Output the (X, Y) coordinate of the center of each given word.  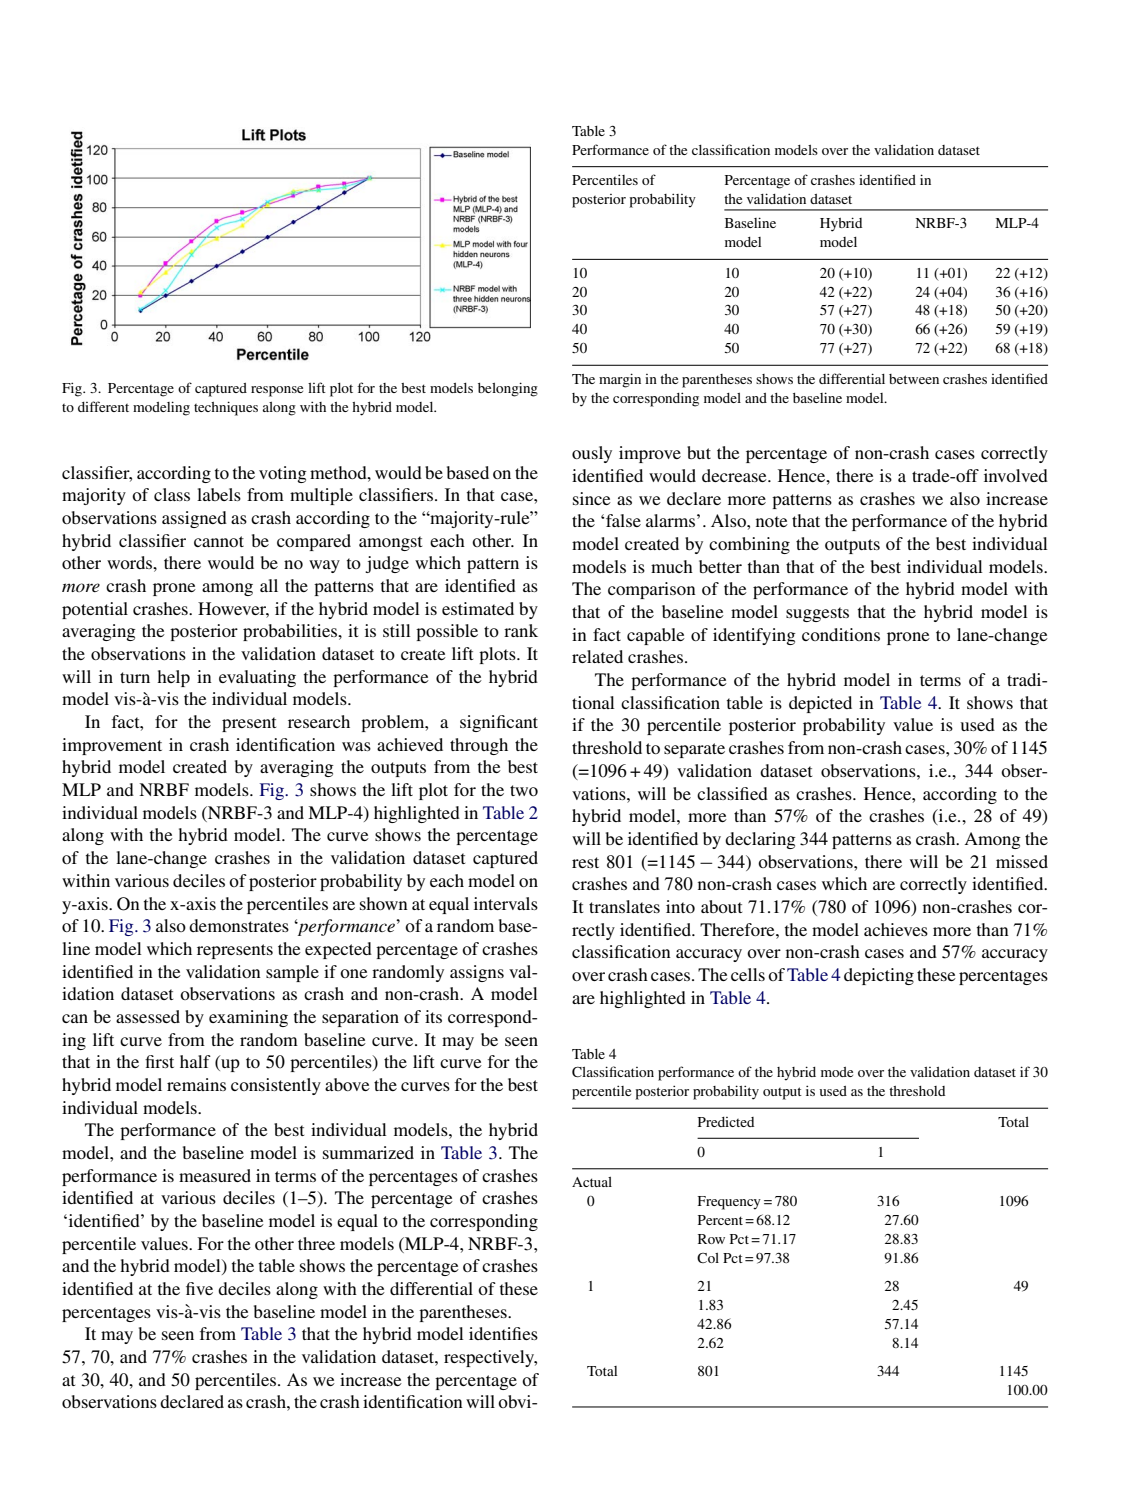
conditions (841, 634)
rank (521, 630)
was (356, 746)
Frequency (729, 1203)
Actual (592, 1182)
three (316, 1243)
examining (248, 1018)
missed (1022, 861)
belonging (508, 389)
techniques (226, 408)
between (914, 379)
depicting (879, 976)
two (524, 790)
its (433, 1016)
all (269, 585)
